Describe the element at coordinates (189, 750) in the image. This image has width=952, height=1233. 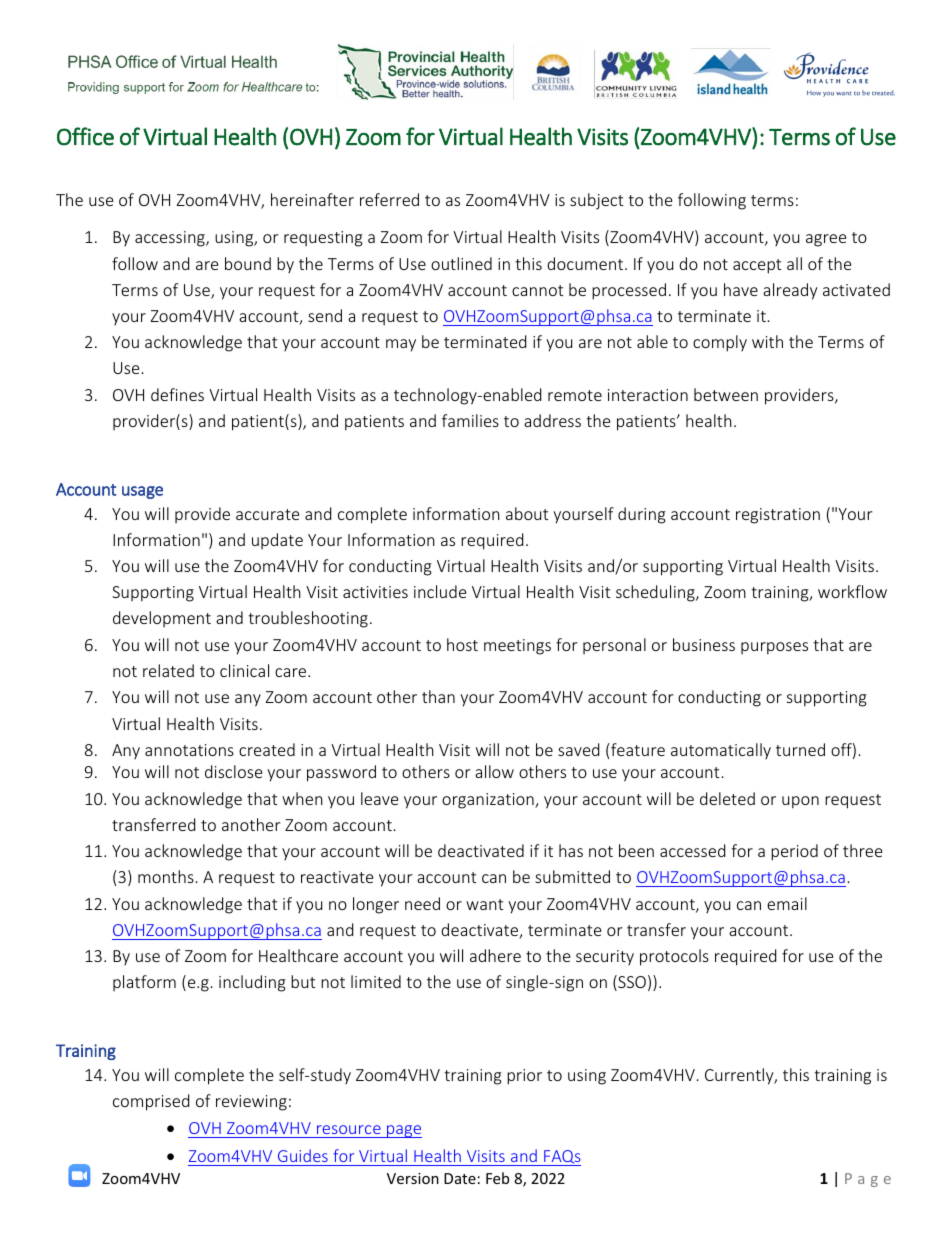
I see `annotations` at that location.
